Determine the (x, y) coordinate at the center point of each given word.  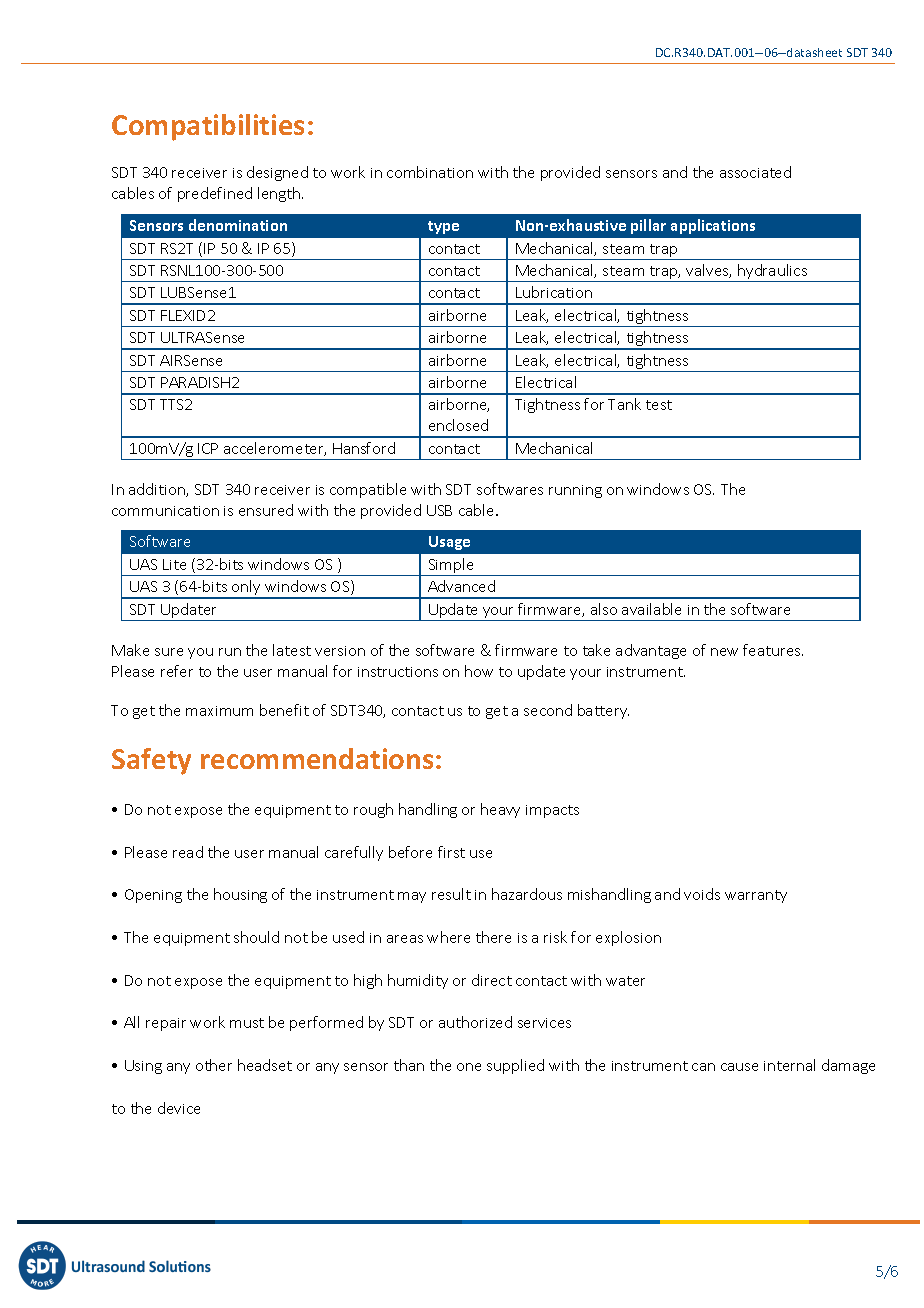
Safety (151, 761)
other (214, 1065)
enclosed (458, 425)
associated (755, 172)
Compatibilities (208, 127)
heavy (500, 810)
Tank (624, 404)
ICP (208, 448)
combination (430, 172)
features (773, 650)
